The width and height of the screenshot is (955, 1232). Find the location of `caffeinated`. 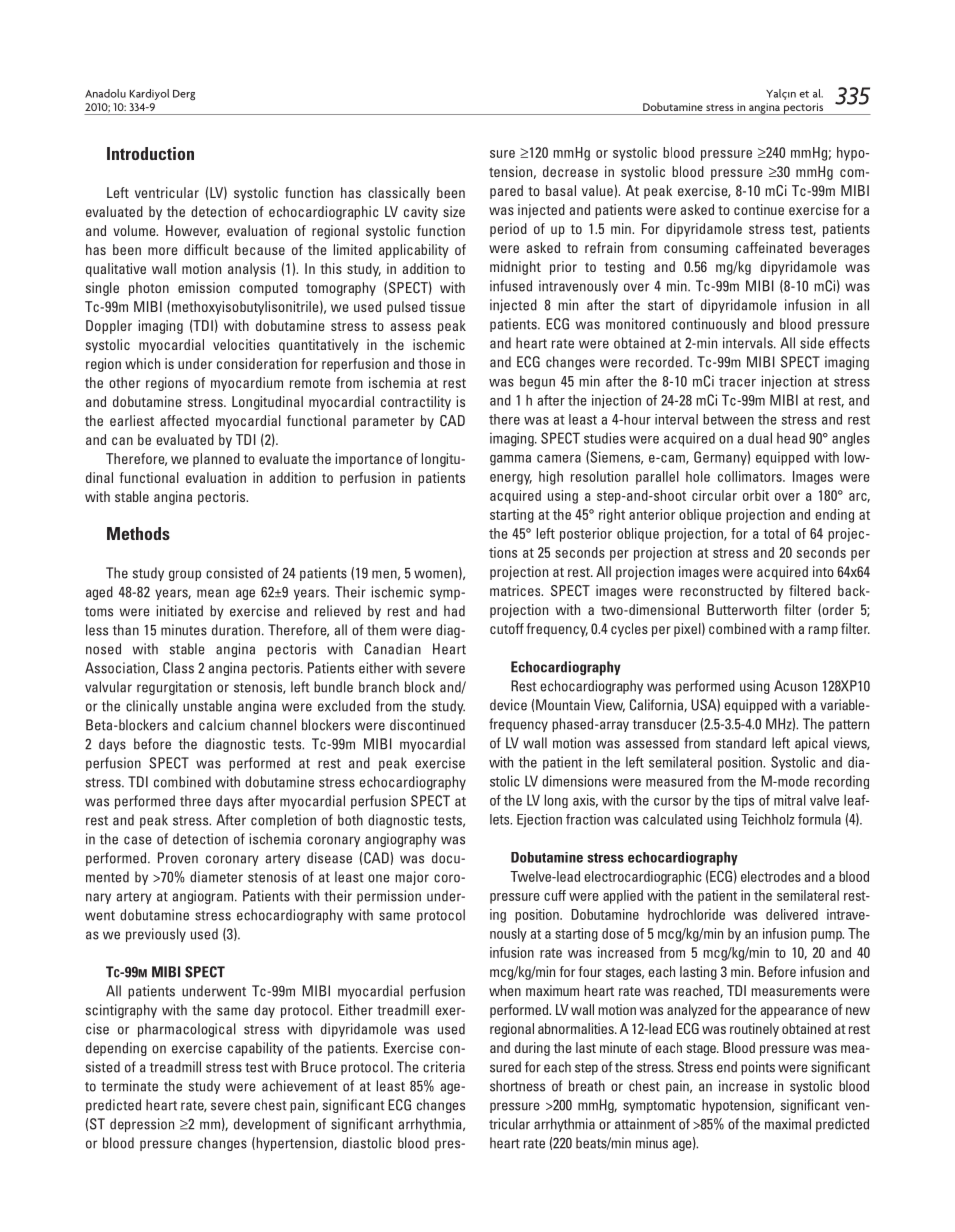

caffeinated is located at coordinates (769, 247).
